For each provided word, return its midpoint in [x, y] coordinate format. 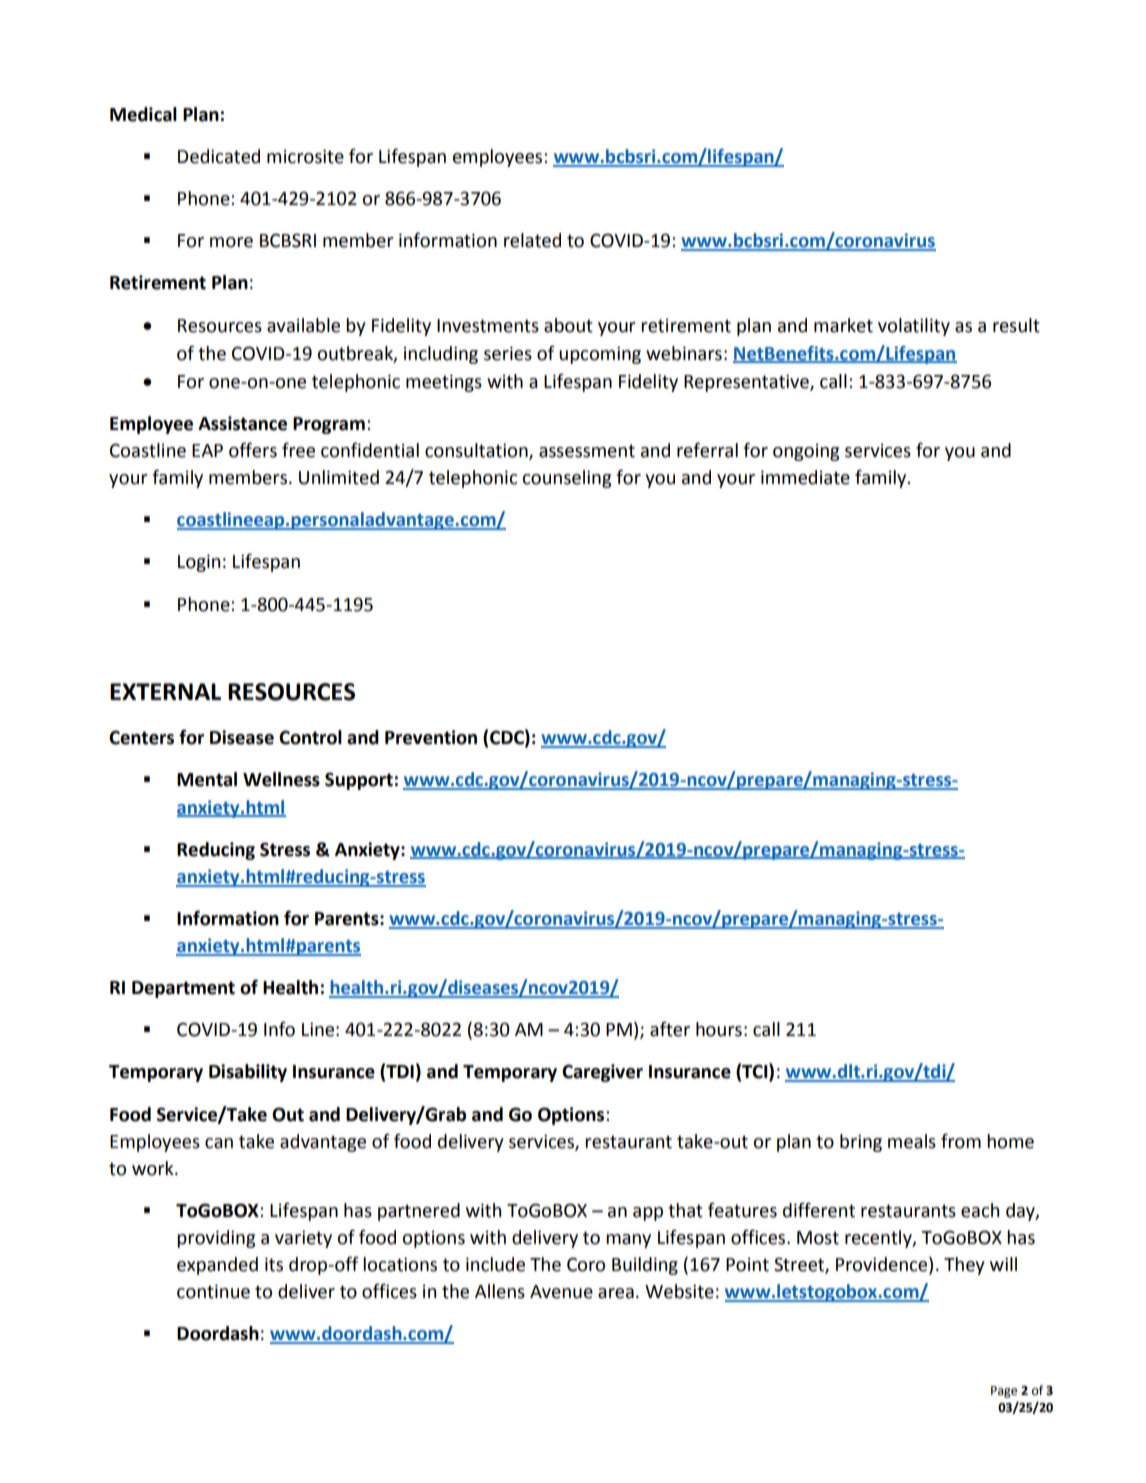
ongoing [806, 452]
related [532, 240]
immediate [805, 477]
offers [253, 450]
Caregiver [602, 1073]
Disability [248, 1073]
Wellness [281, 779]
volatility [914, 327]
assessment [587, 451]
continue [213, 1291]
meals [912, 1141]
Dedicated [219, 156]
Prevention [431, 737]
